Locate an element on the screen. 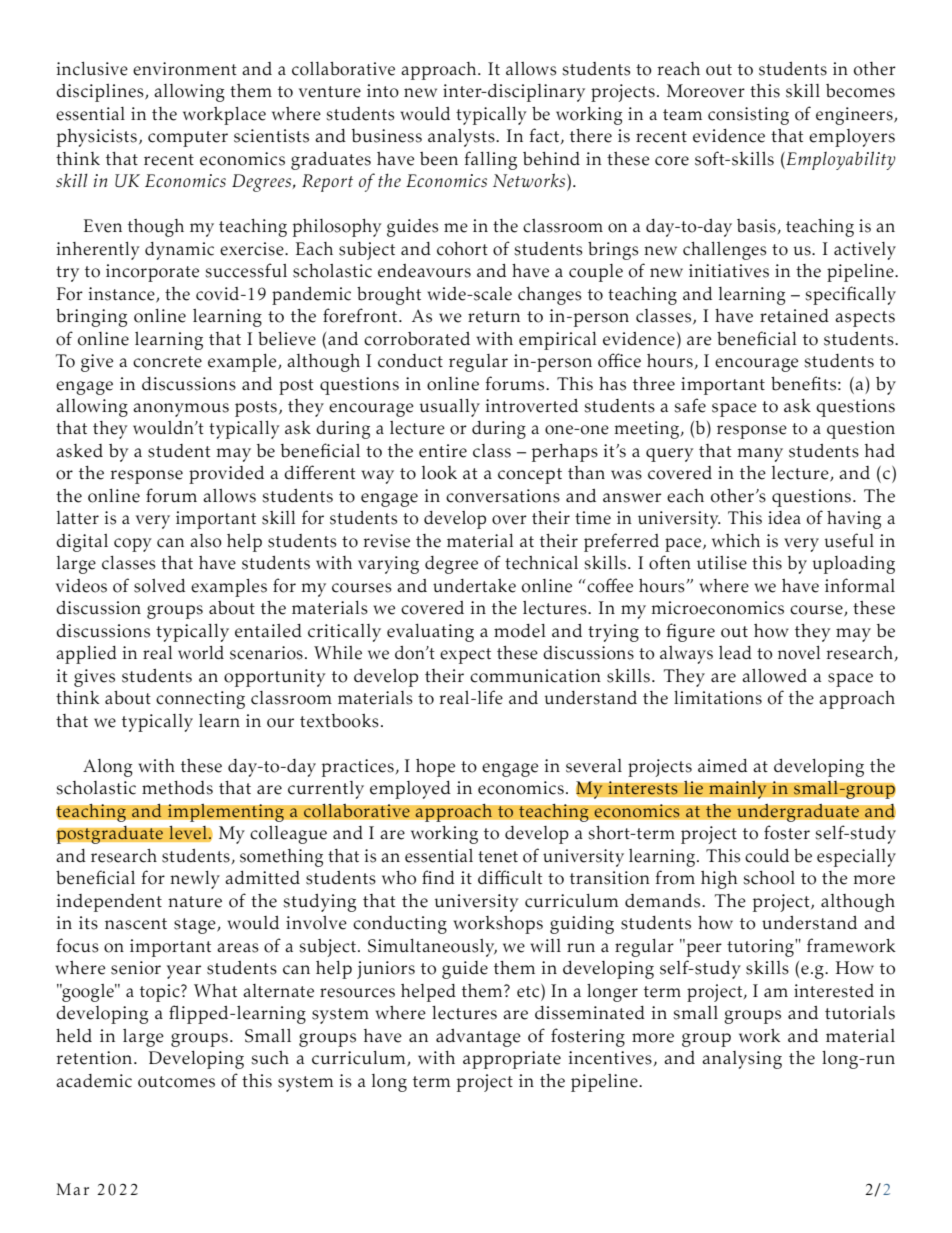  methods is located at coordinates (177, 788).
